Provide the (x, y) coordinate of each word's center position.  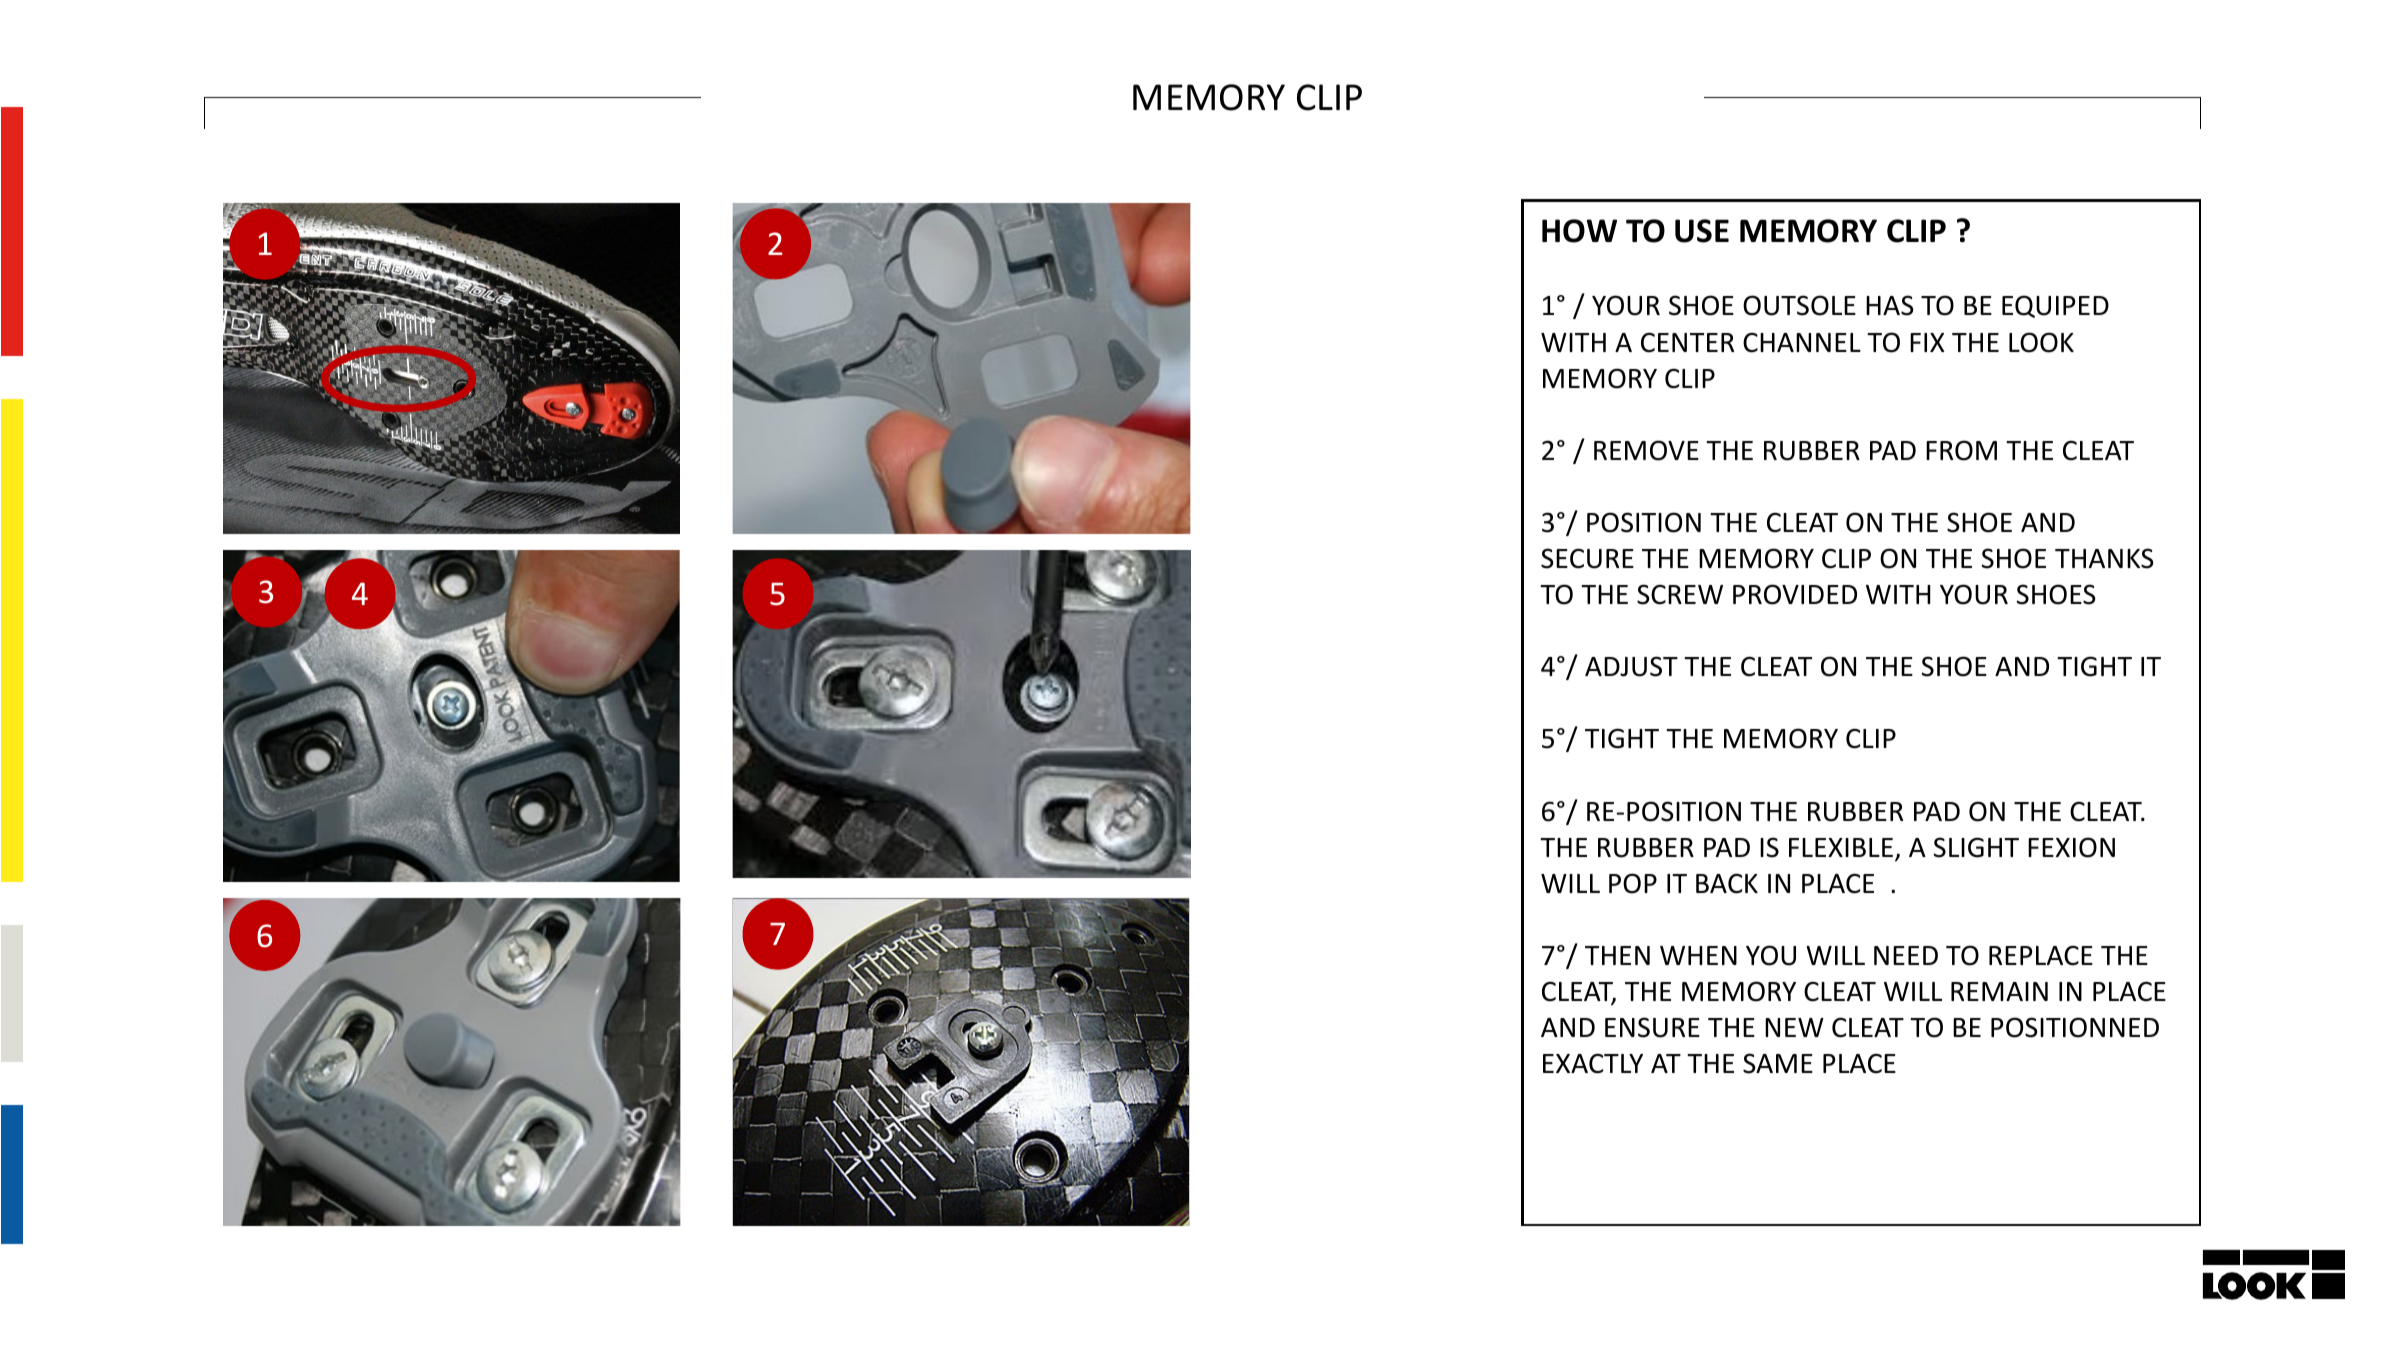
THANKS (2104, 558)
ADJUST (1631, 666)
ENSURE (1652, 1027)
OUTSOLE (1799, 305)
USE (1702, 231)
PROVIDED (1795, 594)
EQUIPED (2055, 306)
